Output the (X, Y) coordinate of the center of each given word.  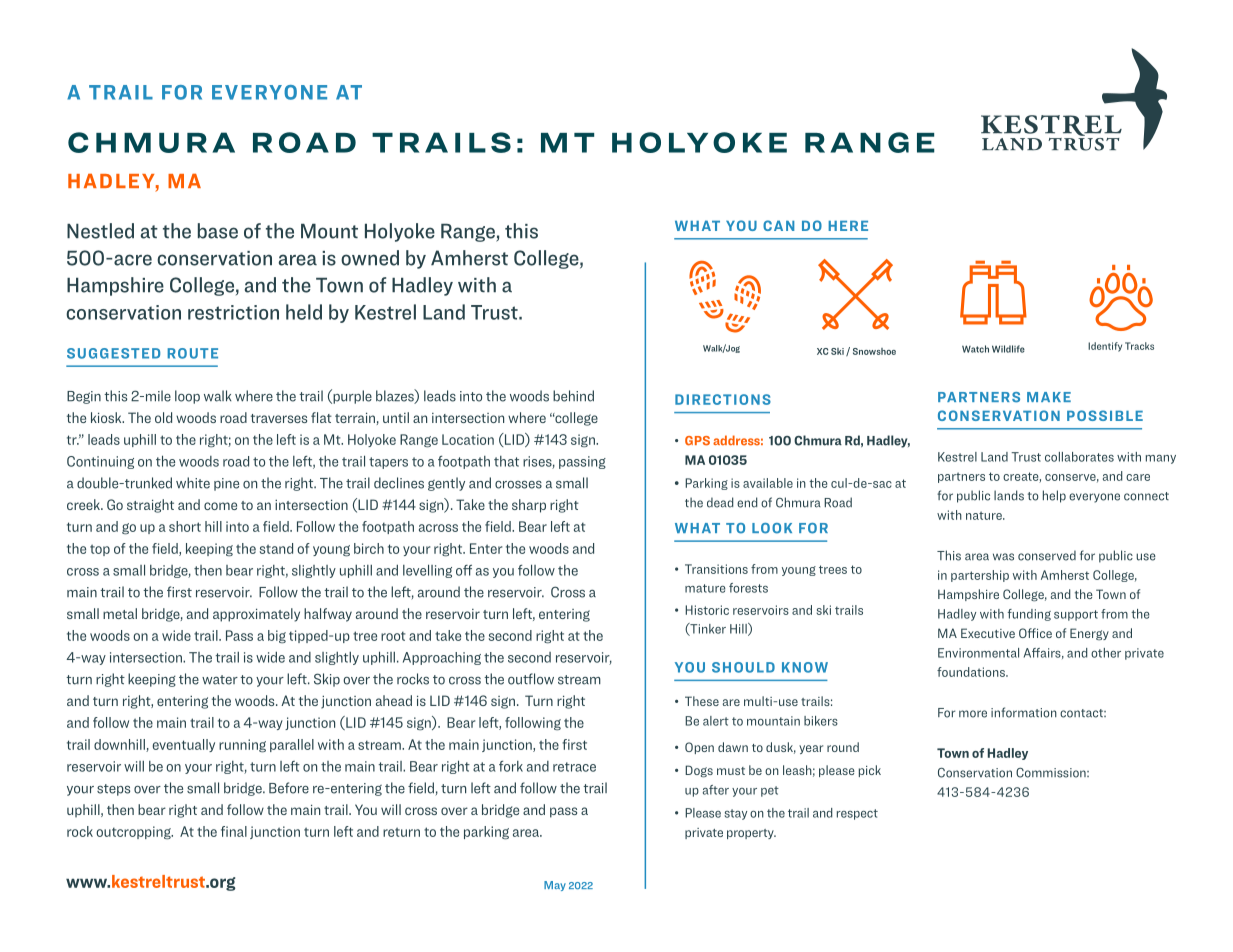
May (555, 886)
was (1003, 557)
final (234, 831)
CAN (778, 225)
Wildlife (1008, 349)
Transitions (716, 569)
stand (276, 548)
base (218, 231)
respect (857, 814)
